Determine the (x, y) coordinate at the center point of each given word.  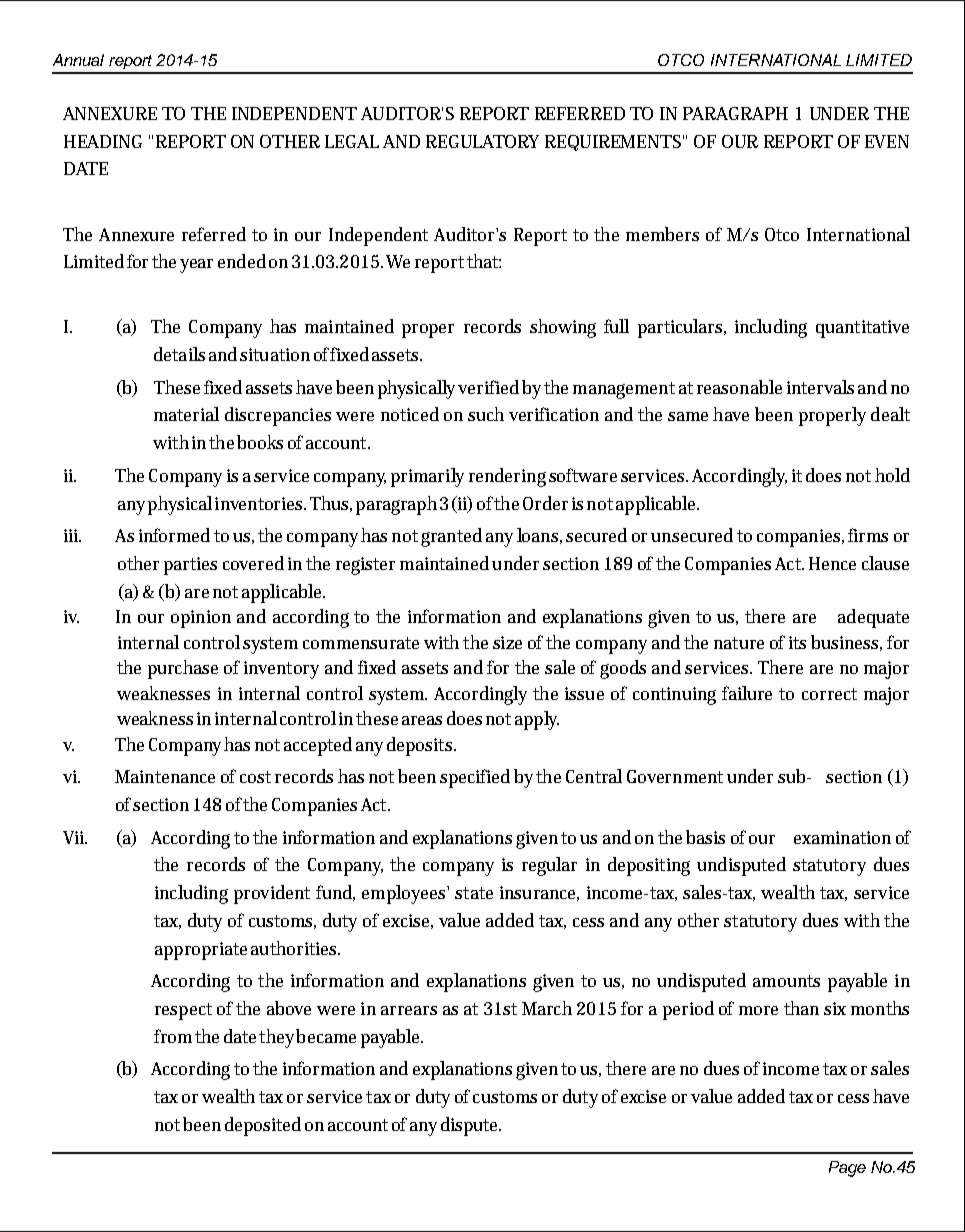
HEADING (103, 141)
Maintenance (165, 776)
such (486, 414)
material (186, 414)
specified (475, 778)
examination (842, 837)
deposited (263, 1126)
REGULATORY (482, 141)
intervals (820, 387)
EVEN (887, 141)
